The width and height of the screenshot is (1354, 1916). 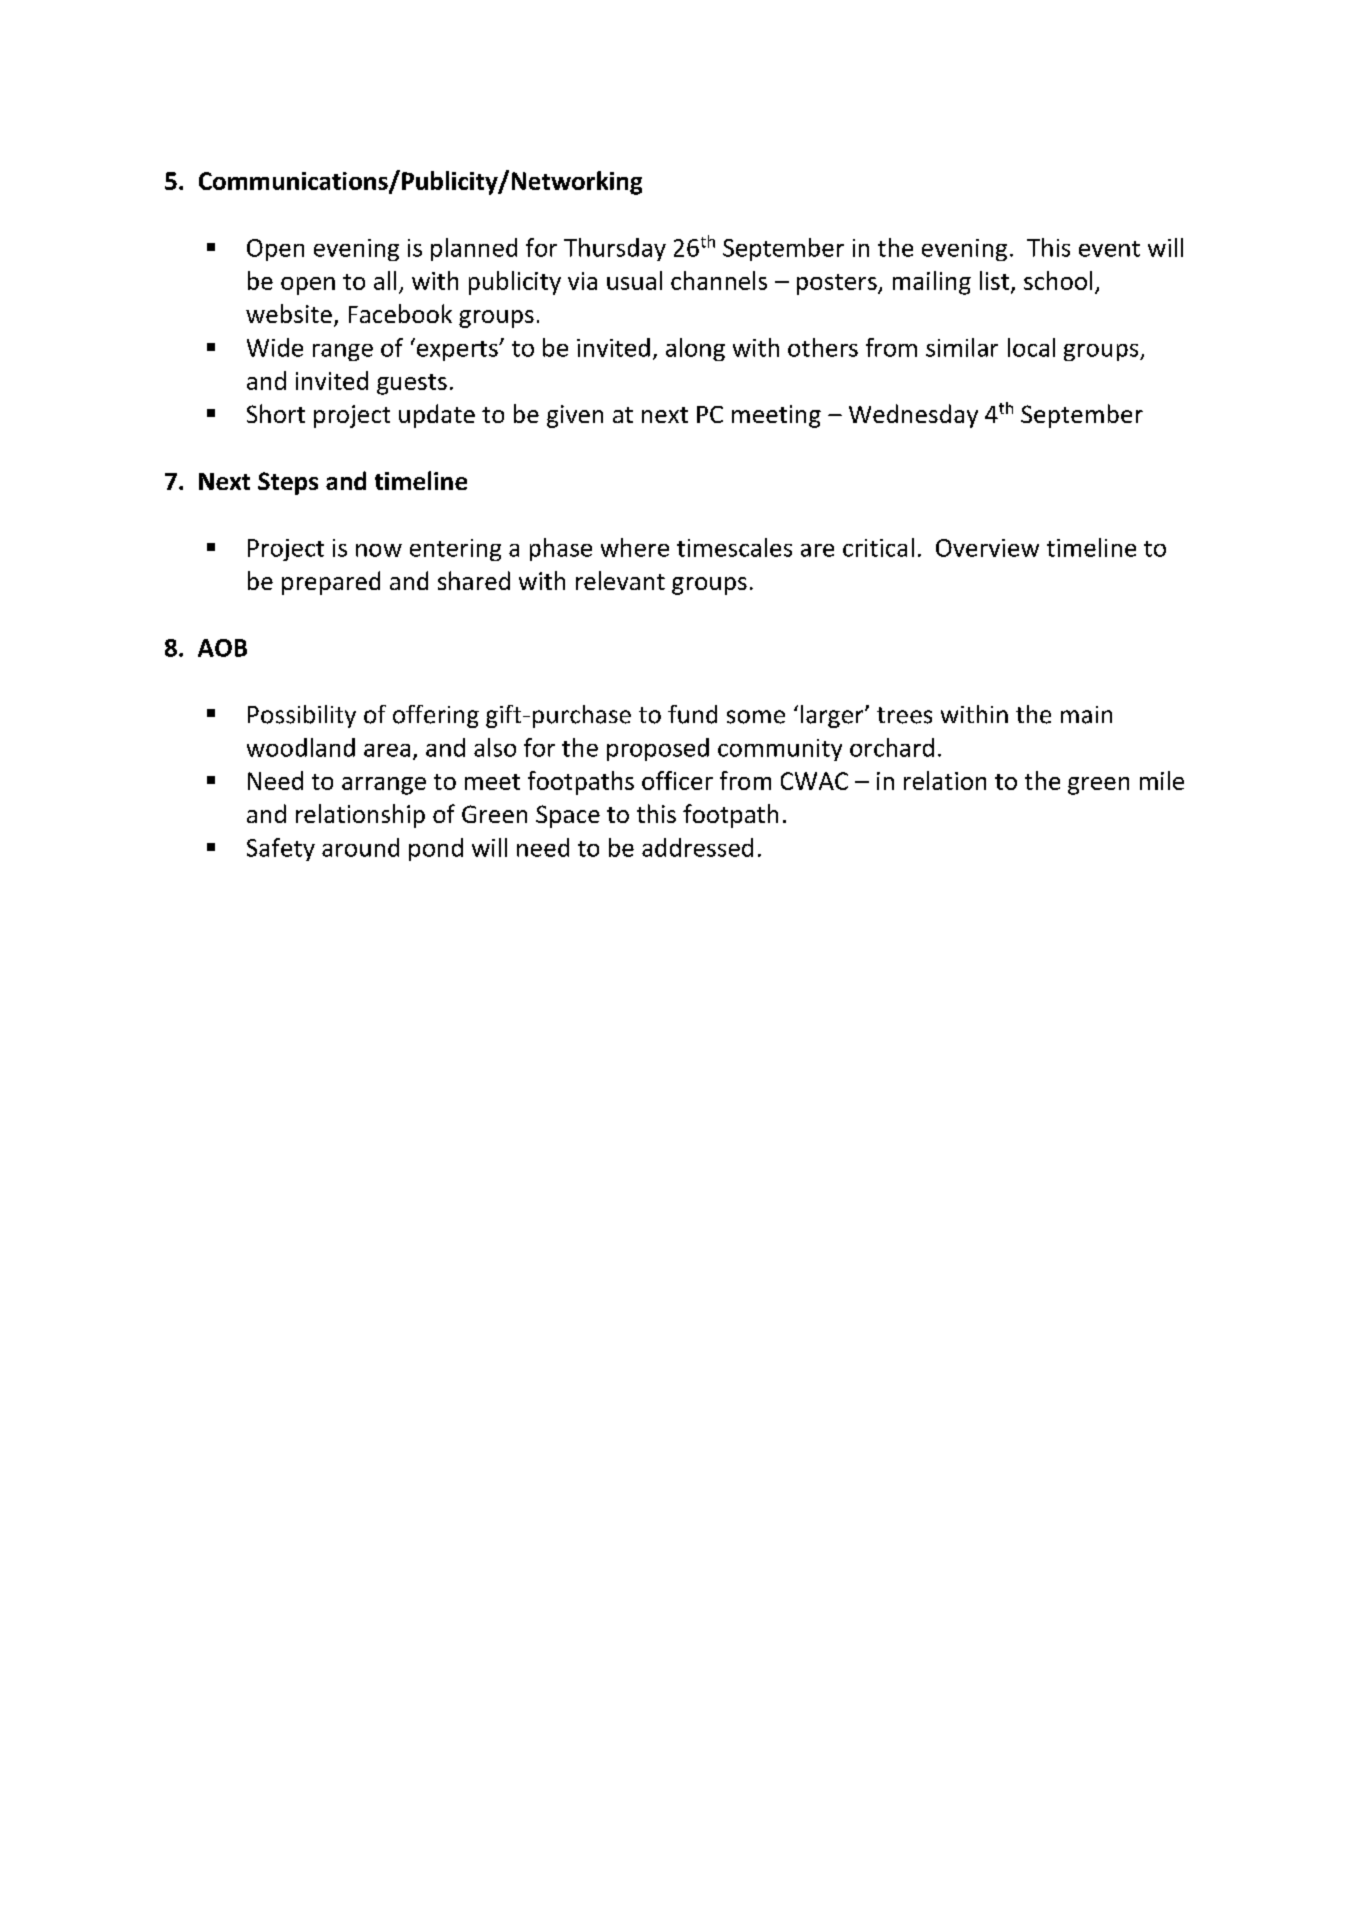 What do you see at coordinates (276, 413) in the screenshot?
I see `Short` at bounding box center [276, 413].
